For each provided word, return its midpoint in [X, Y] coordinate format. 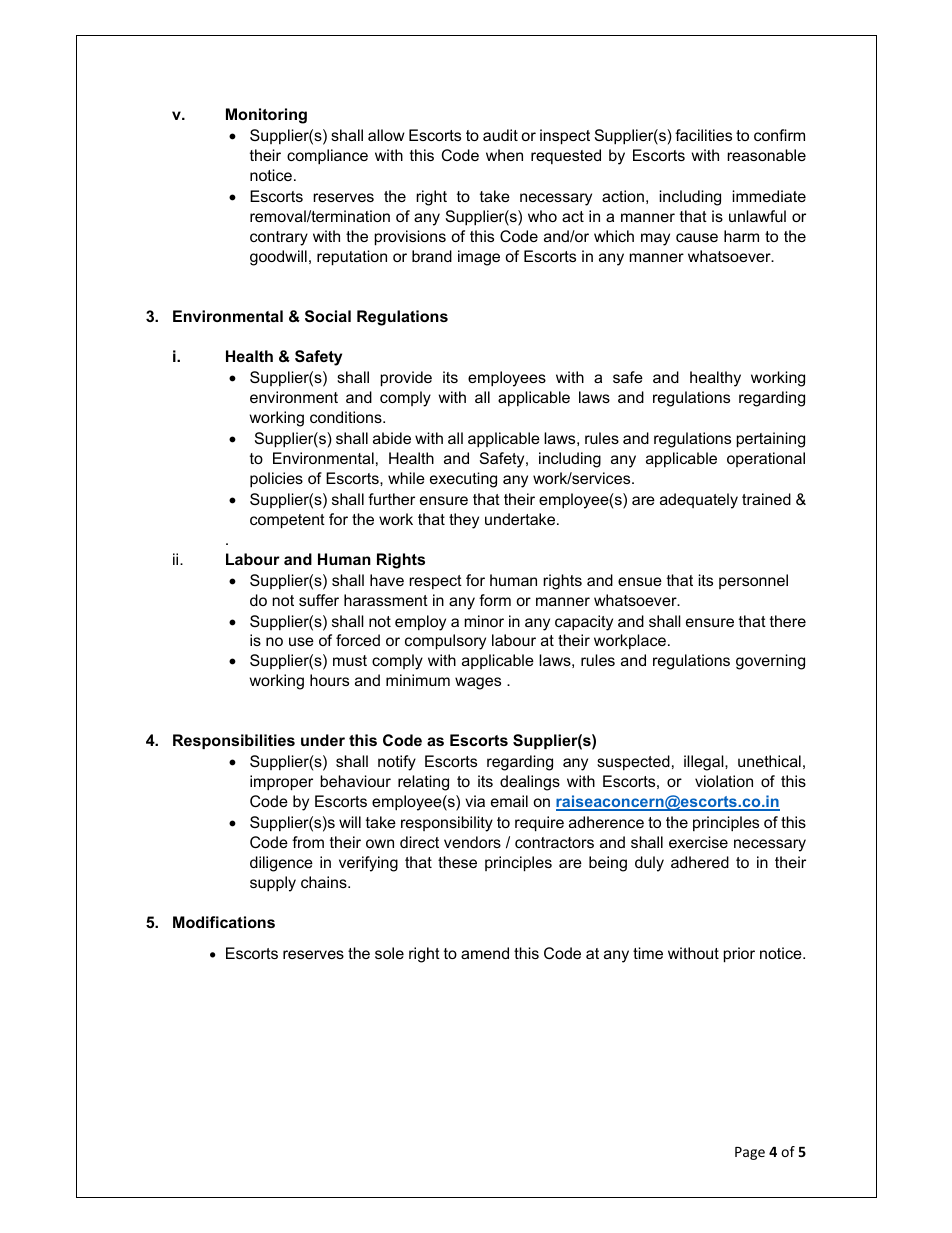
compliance [327, 157]
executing [463, 480]
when [504, 155]
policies [276, 480]
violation [724, 781]
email [509, 801]
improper [281, 783]
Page [750, 1153]
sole [389, 953]
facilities [703, 135]
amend [485, 953]
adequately [699, 501]
